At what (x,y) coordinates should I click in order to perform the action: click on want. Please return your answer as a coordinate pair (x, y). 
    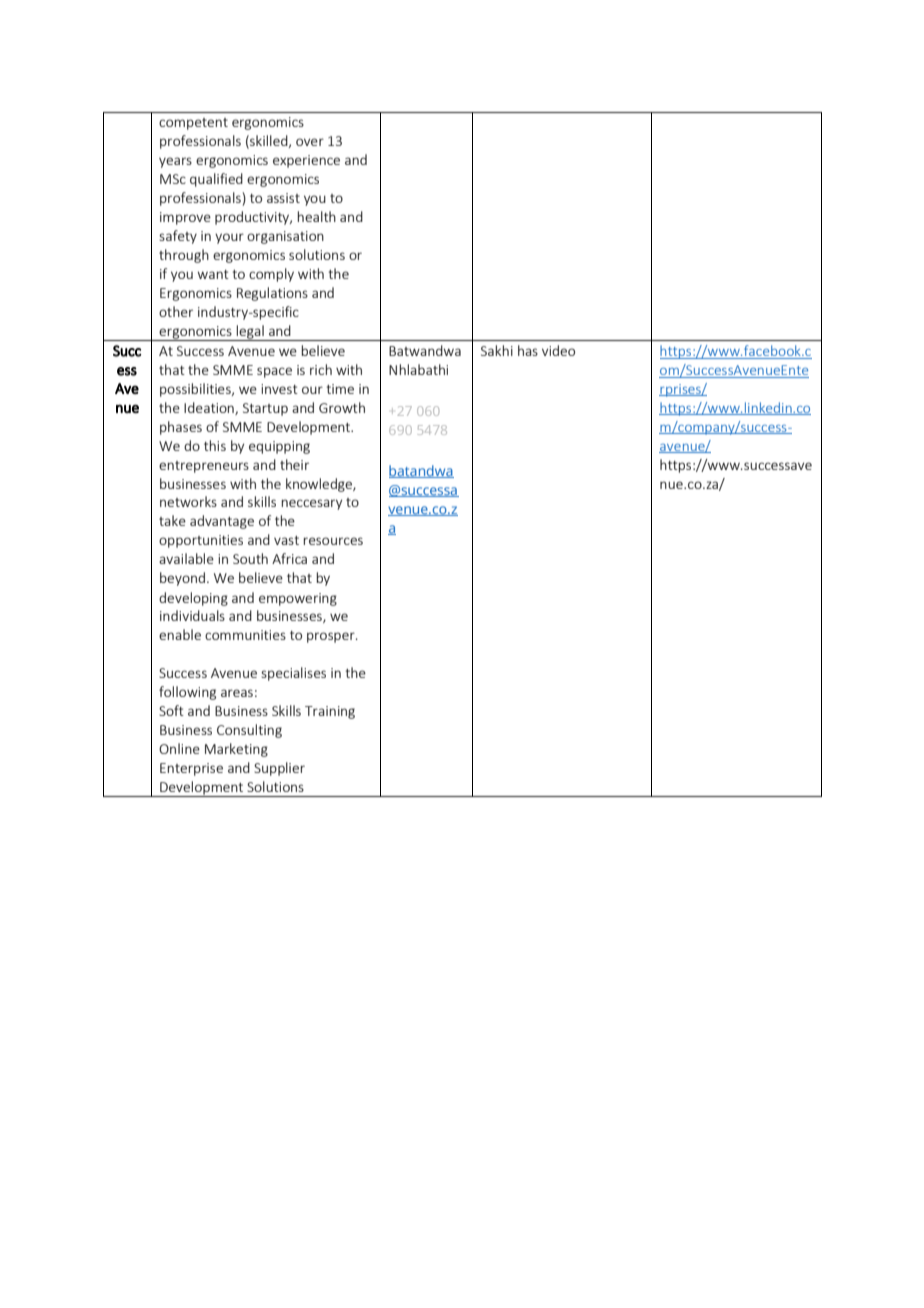
    Looking at the image, I should click on (213, 274).
